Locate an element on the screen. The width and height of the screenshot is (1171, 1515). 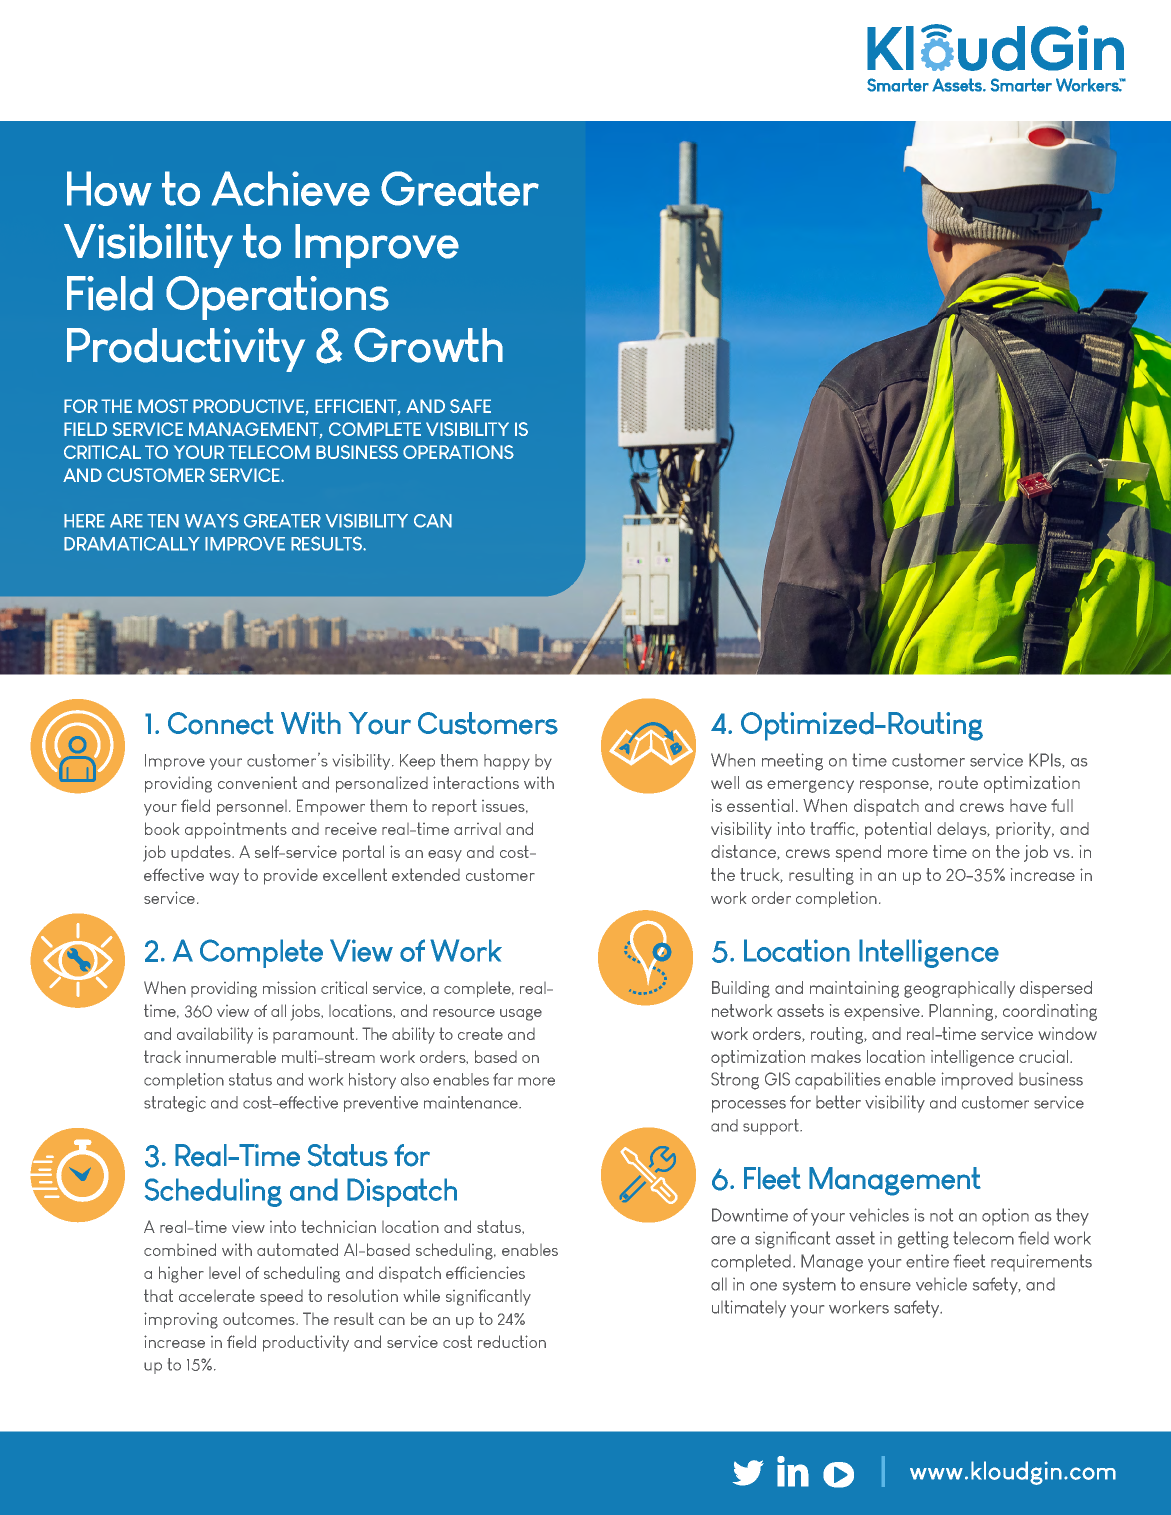
arrival is located at coordinates (477, 829).
